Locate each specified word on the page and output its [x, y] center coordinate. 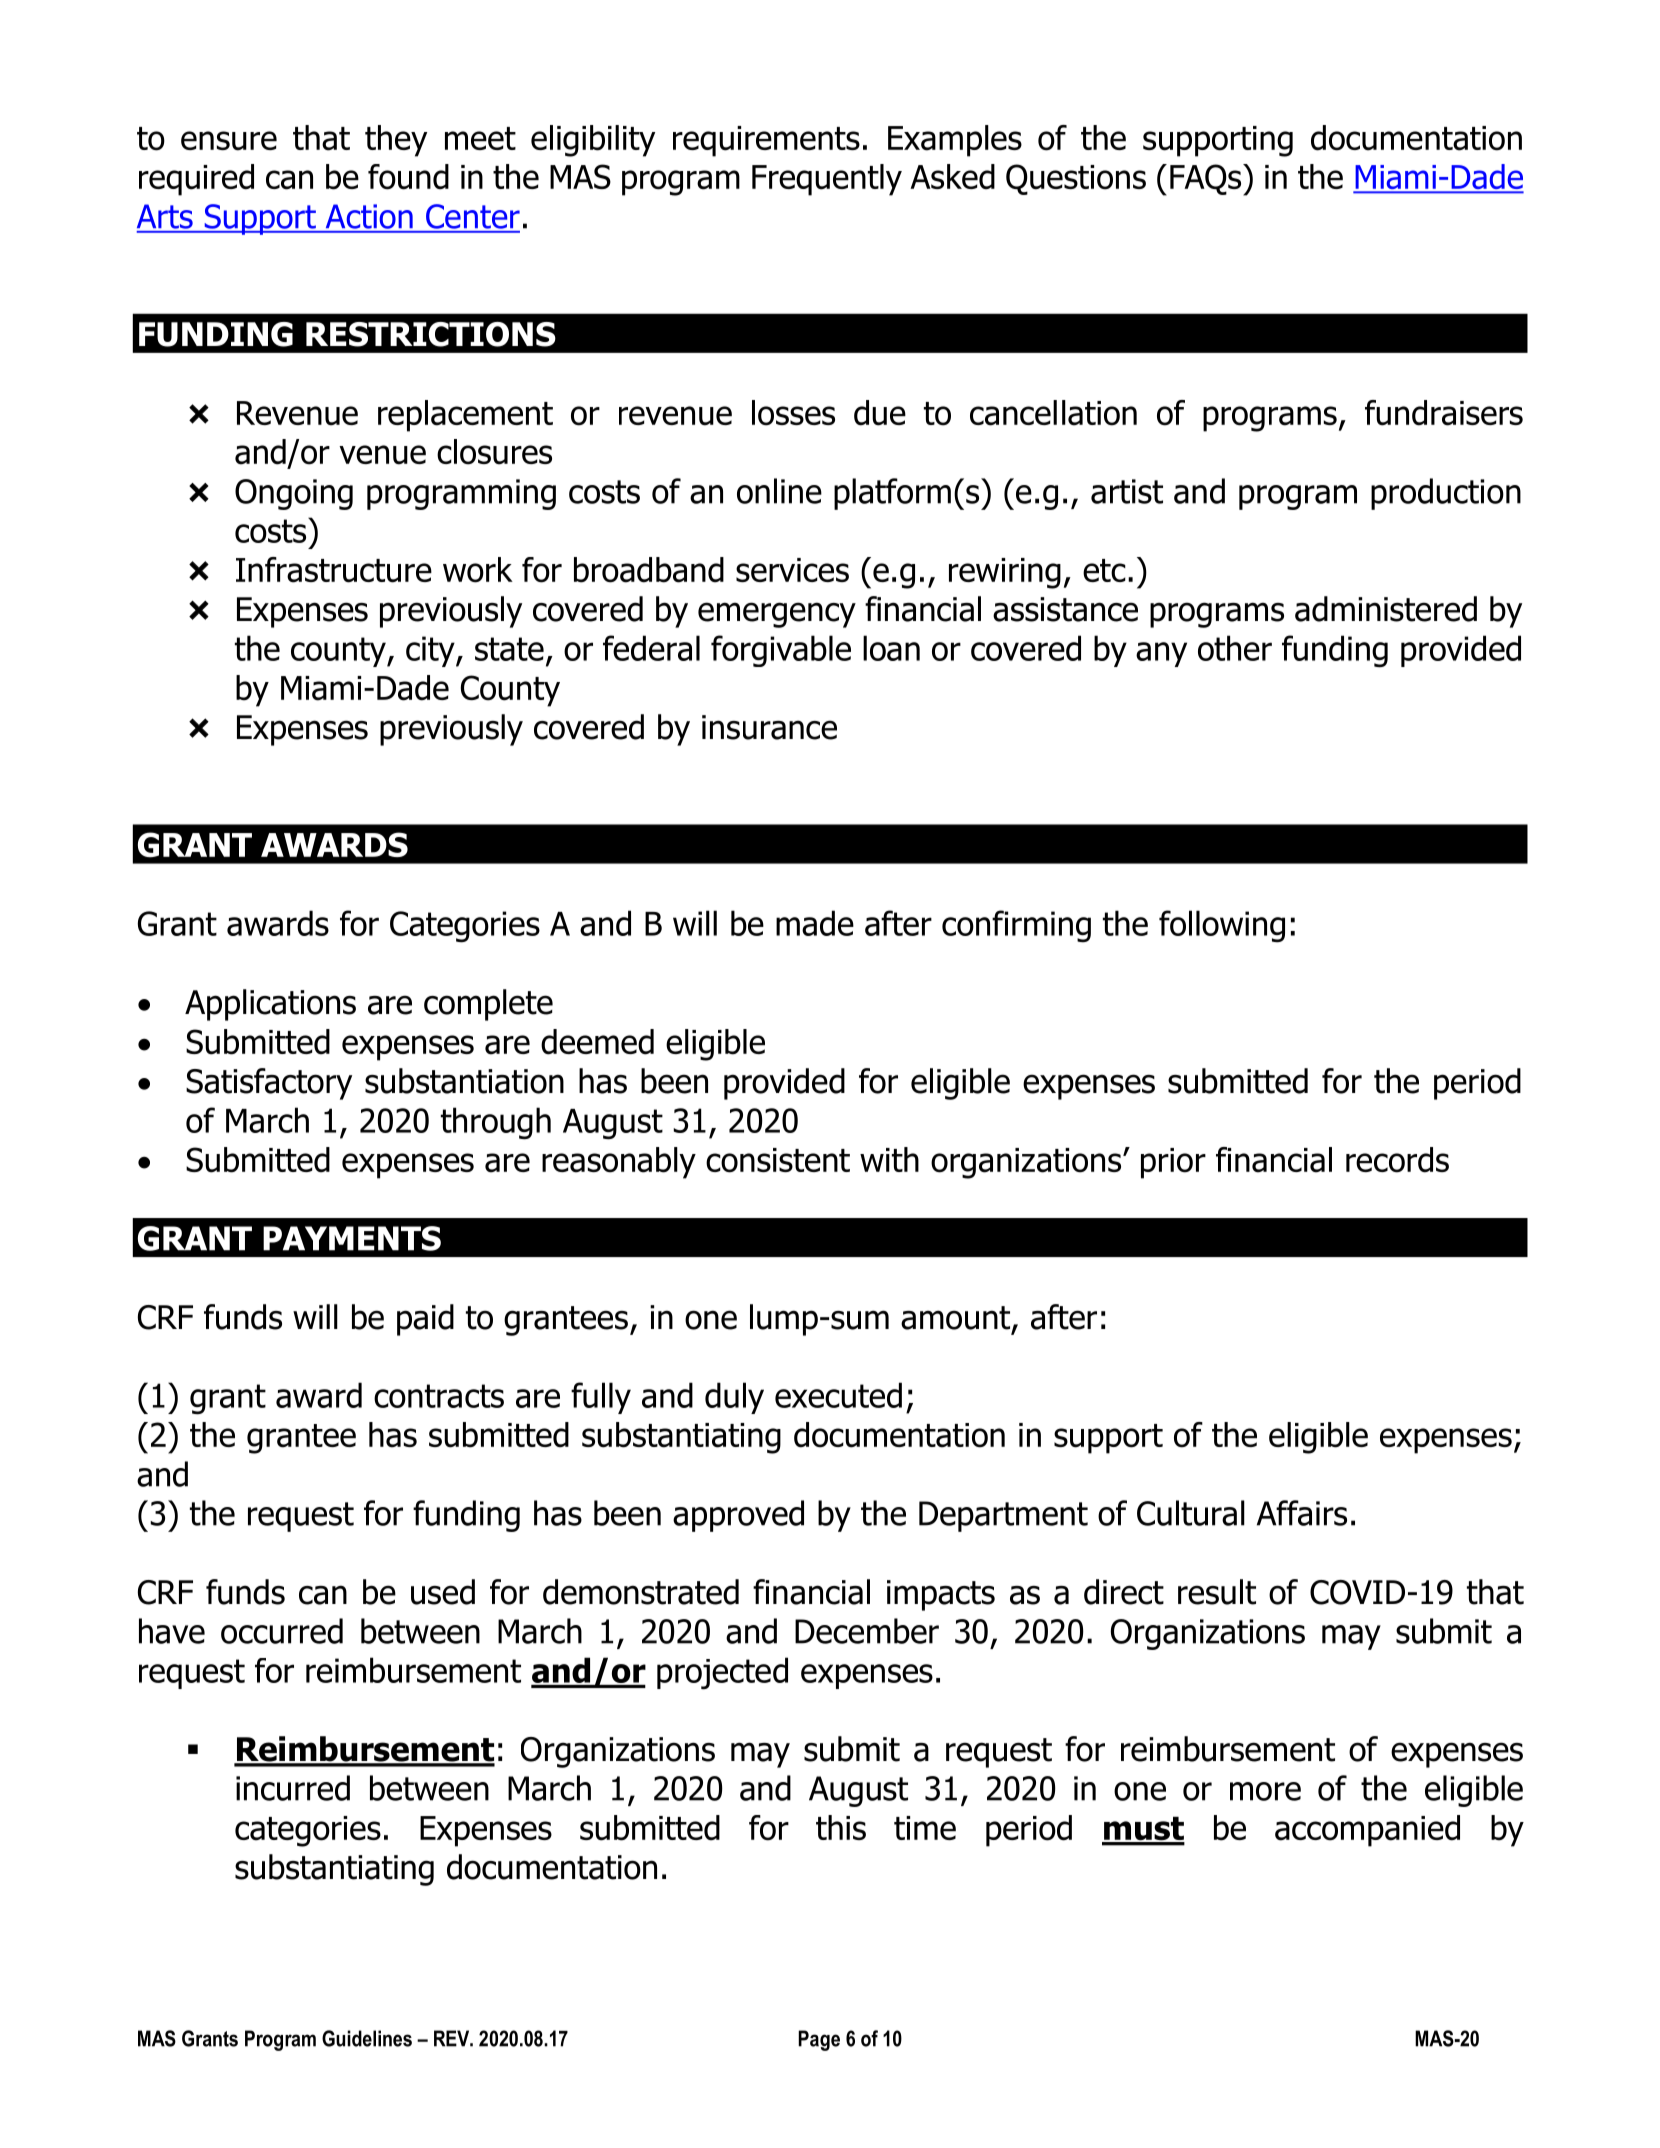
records [1397, 1160]
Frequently [827, 180]
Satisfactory [269, 1084]
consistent [778, 1160]
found [408, 177]
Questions [1076, 179]
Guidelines [367, 2038]
